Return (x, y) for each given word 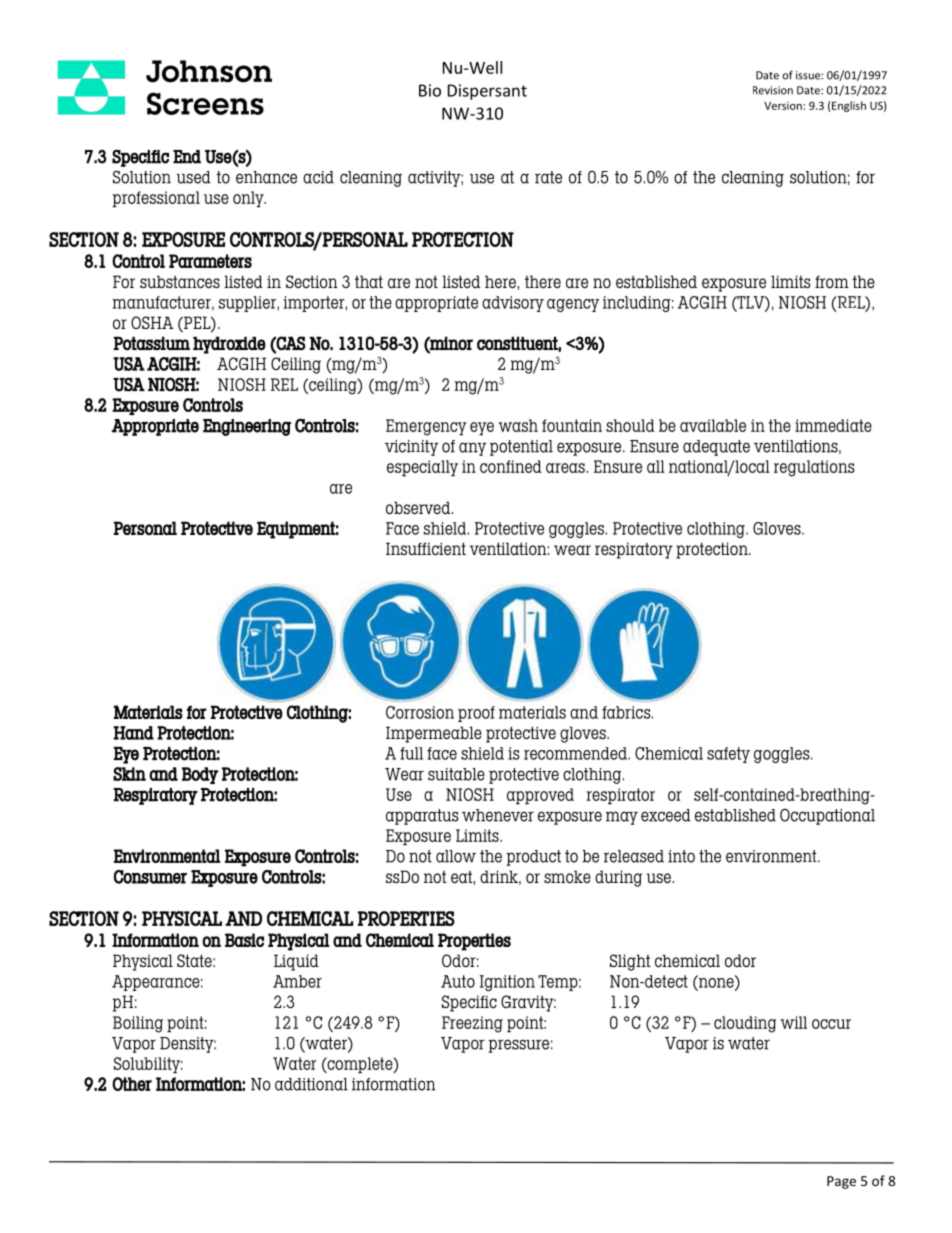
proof (476, 714)
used (194, 177)
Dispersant (487, 92)
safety (728, 755)
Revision (773, 90)
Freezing (472, 1024)
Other (132, 1084)
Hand (134, 733)
